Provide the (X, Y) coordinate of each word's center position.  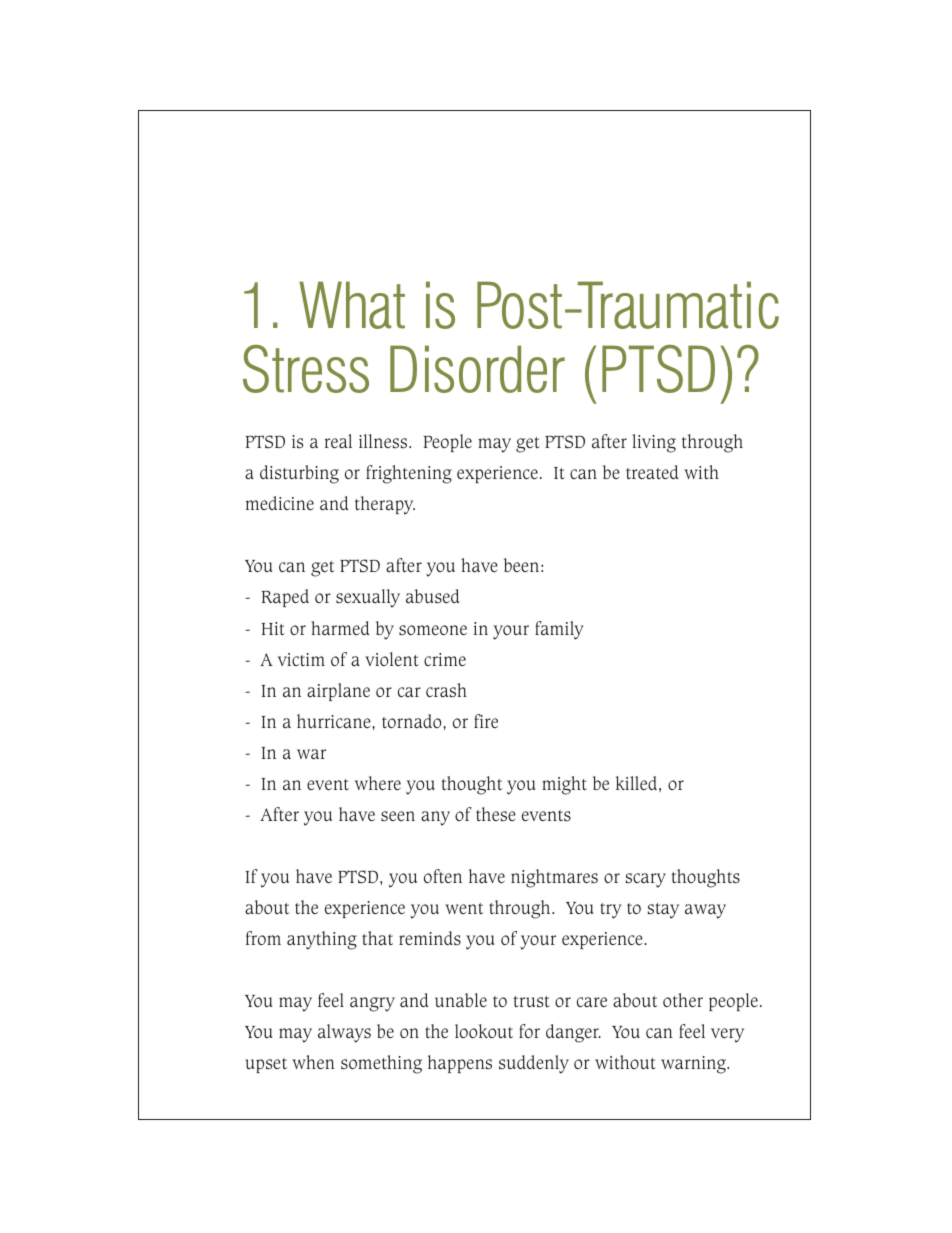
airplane (338, 692)
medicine (280, 503)
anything (322, 940)
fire (486, 721)
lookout (484, 1031)
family (559, 630)
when (313, 1062)
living (654, 443)
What (352, 305)
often (443, 876)
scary (646, 880)
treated (652, 472)
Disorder (477, 369)
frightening (409, 474)
